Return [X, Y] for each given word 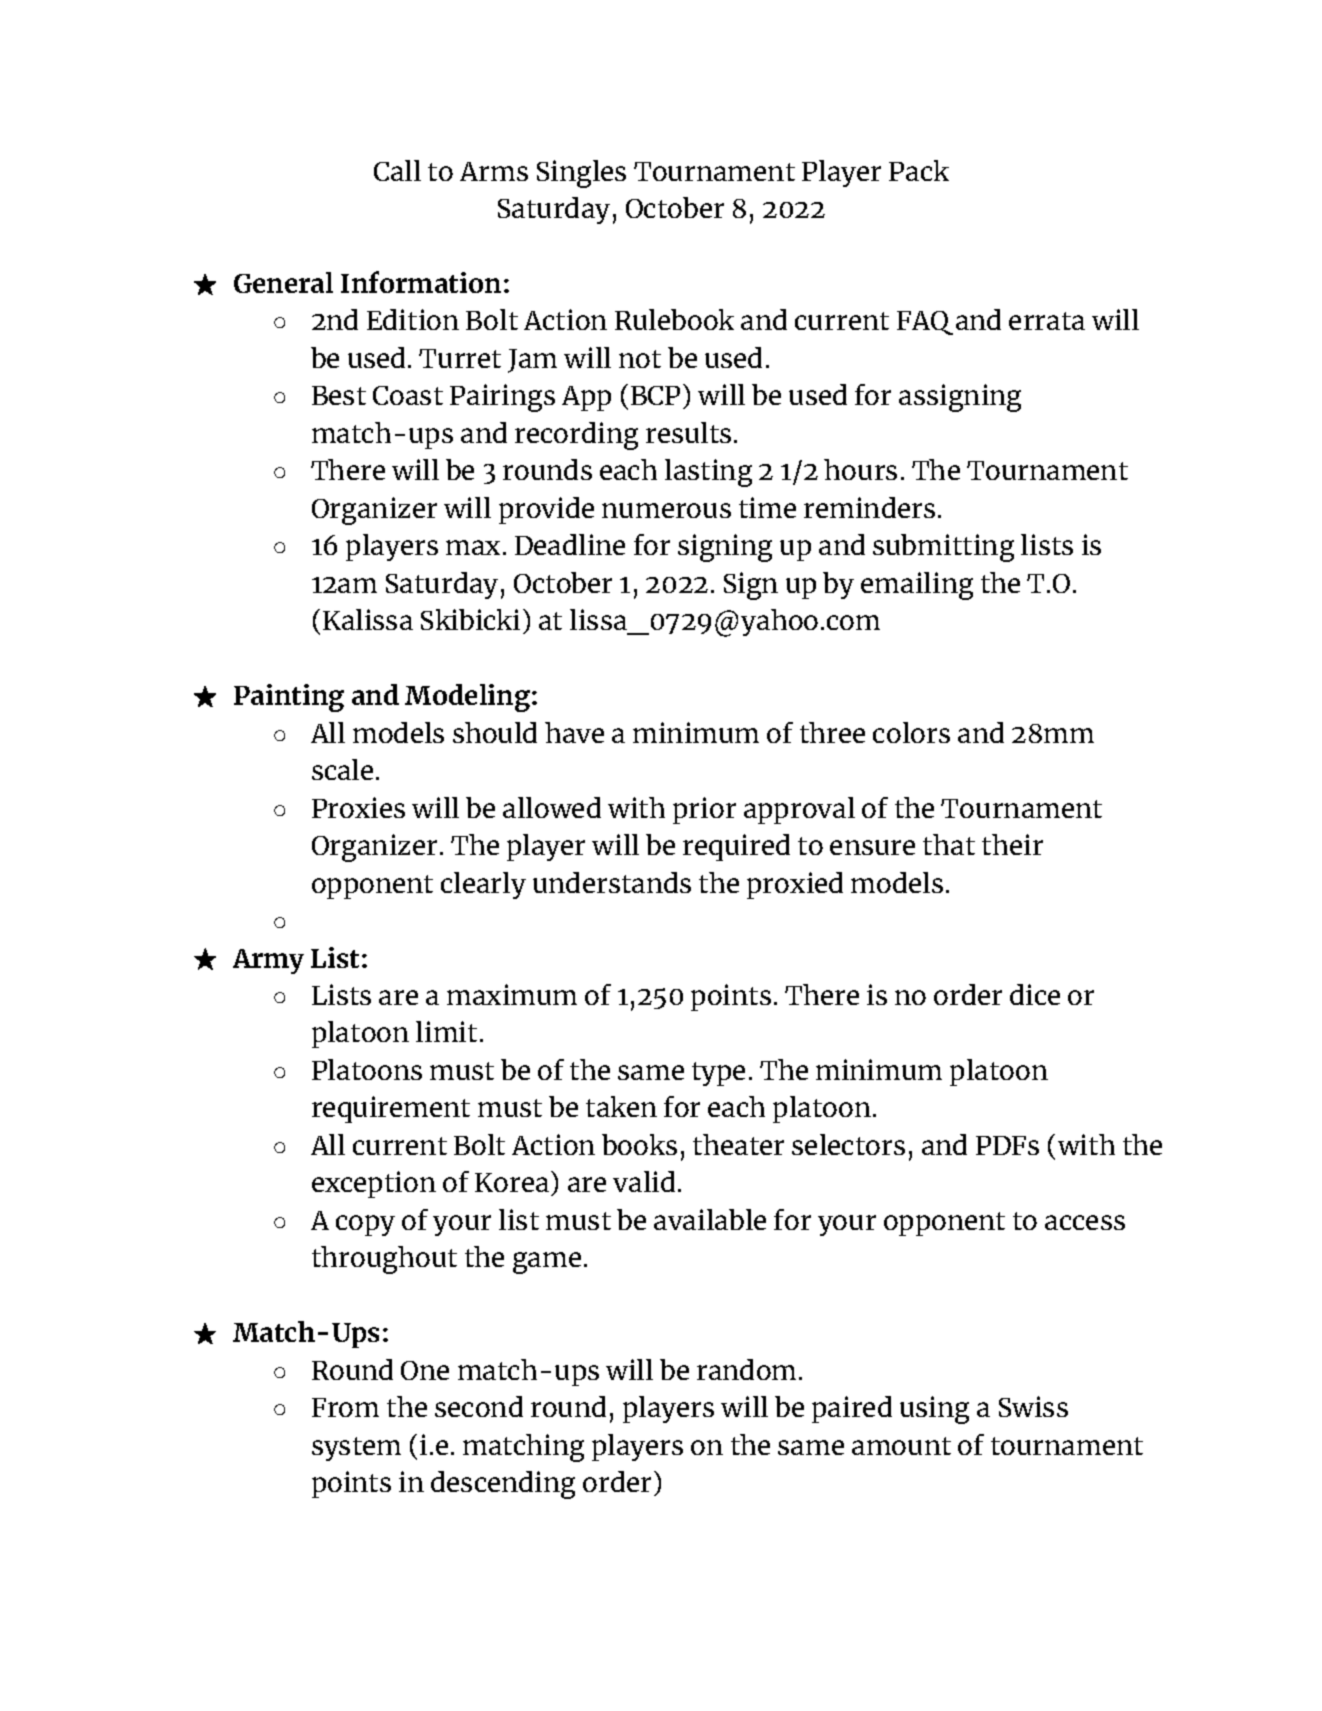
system [356, 1449]
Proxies [358, 807]
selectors [848, 1144]
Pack [919, 170]
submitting [943, 548]
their [1012, 844]
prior [704, 810]
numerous [666, 510]
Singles [581, 174]
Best [339, 395]
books [639, 1144]
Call [397, 170]
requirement [391, 1109]
